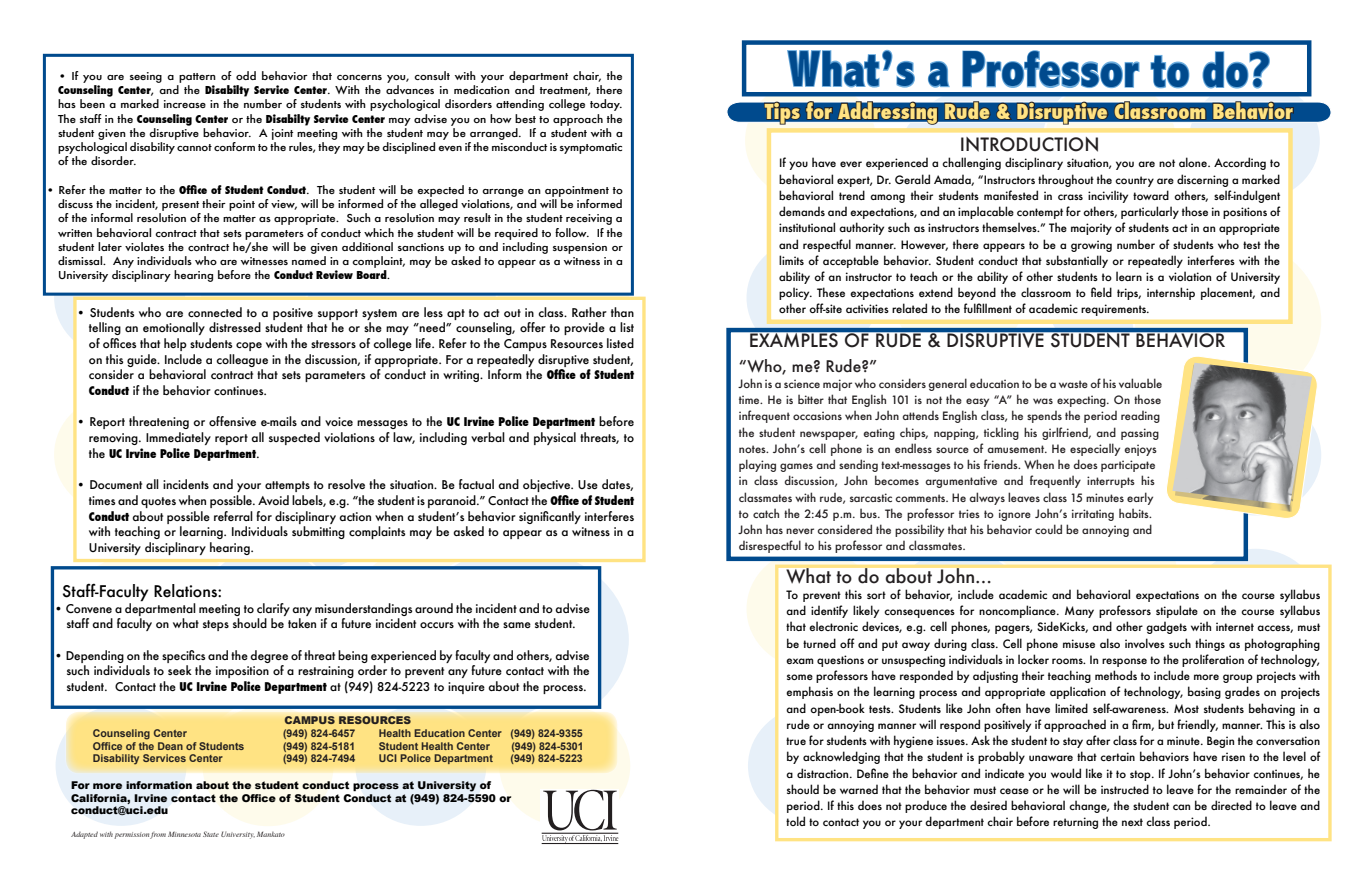  I want to click on playing, so click(757, 465).
